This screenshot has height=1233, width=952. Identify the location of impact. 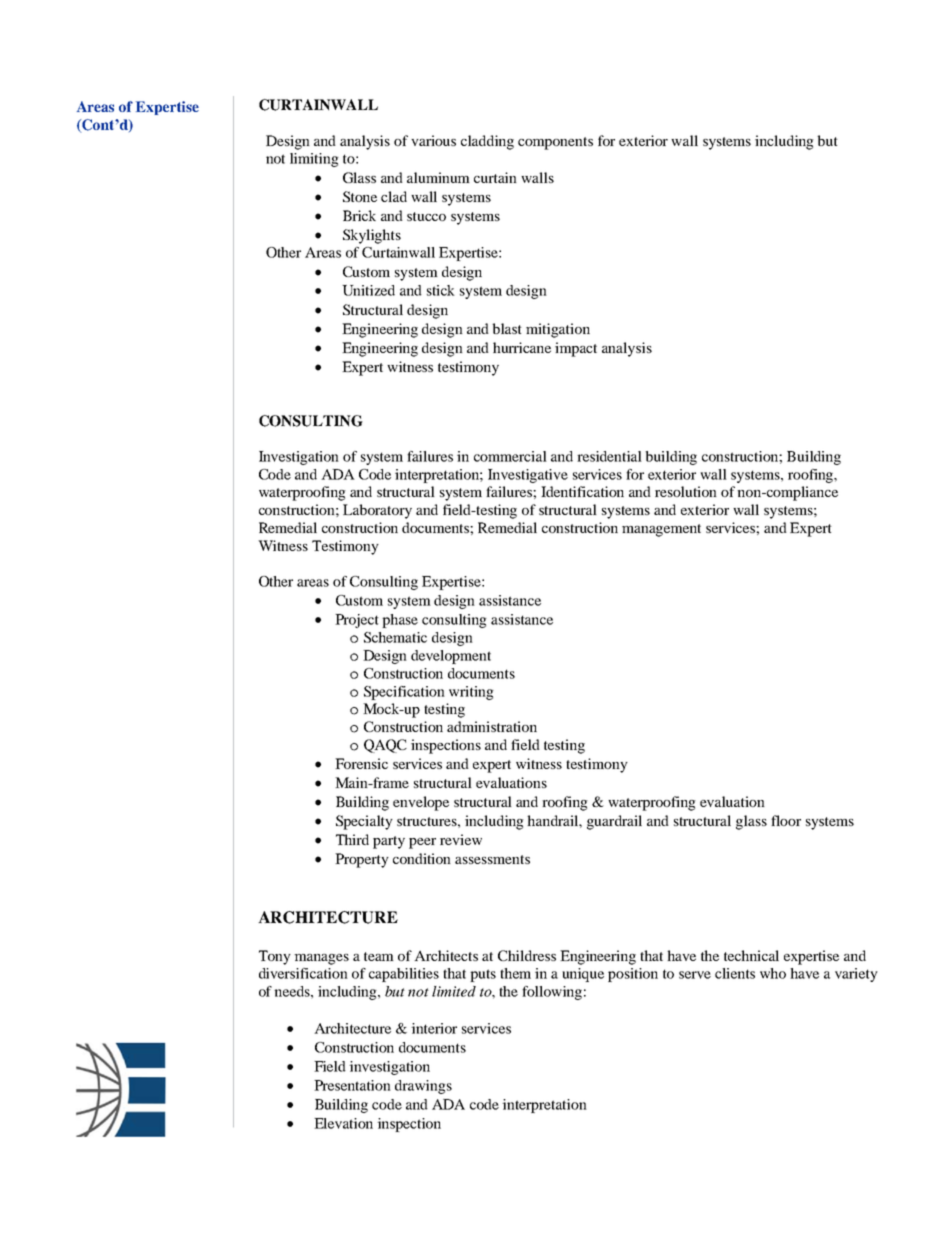
(576, 349).
